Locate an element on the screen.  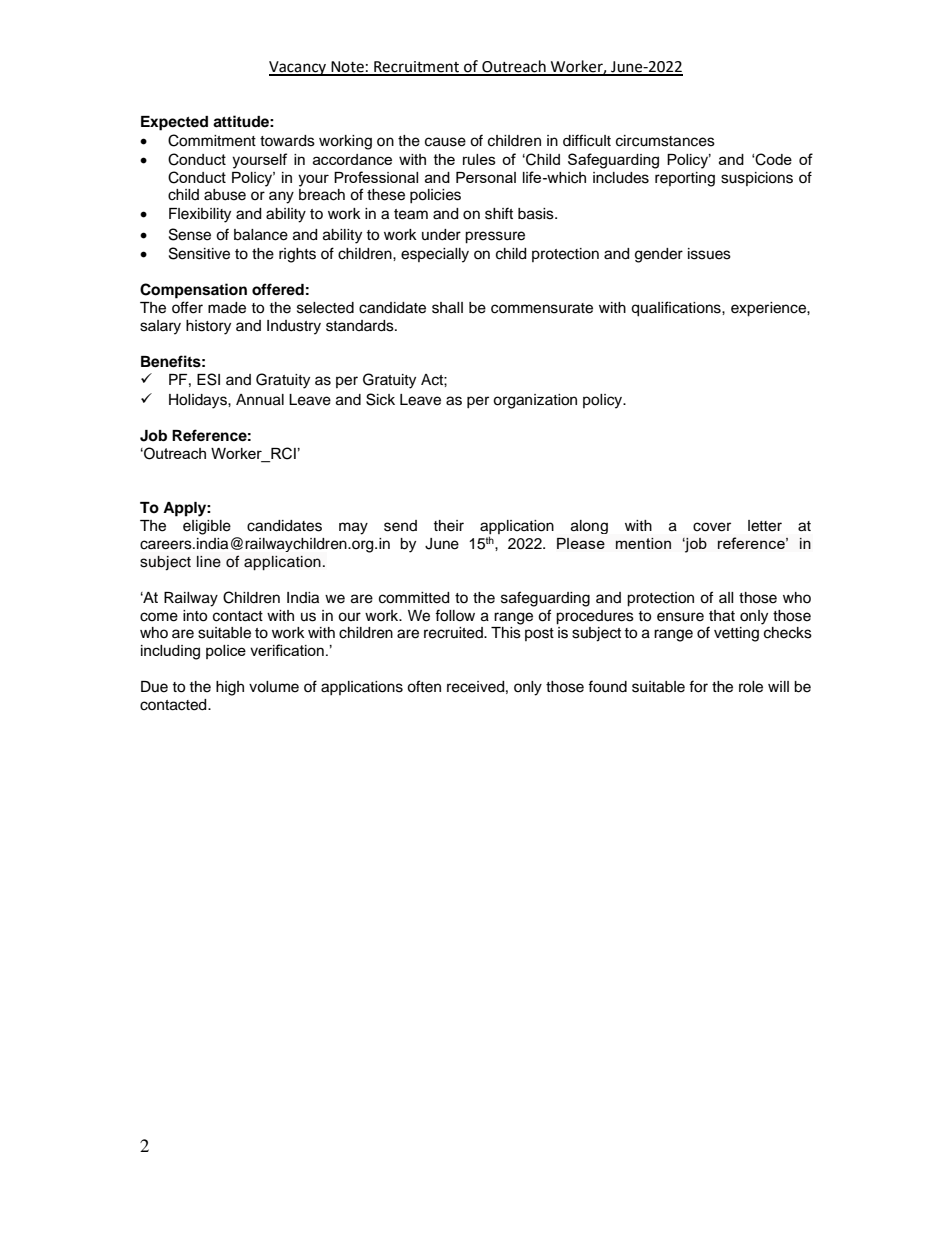
circumstances is located at coordinates (665, 141).
